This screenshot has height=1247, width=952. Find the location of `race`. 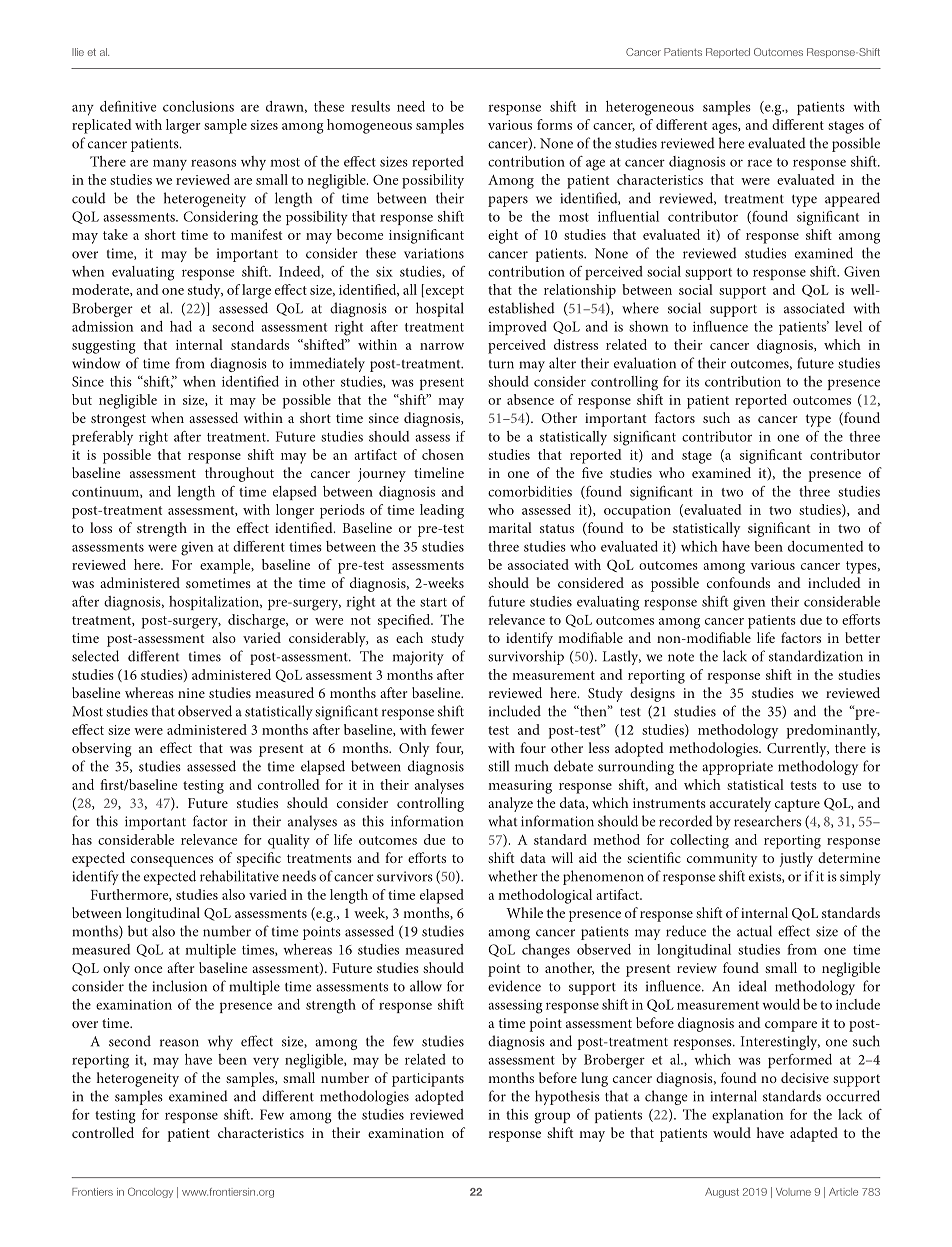

race is located at coordinates (760, 163).
